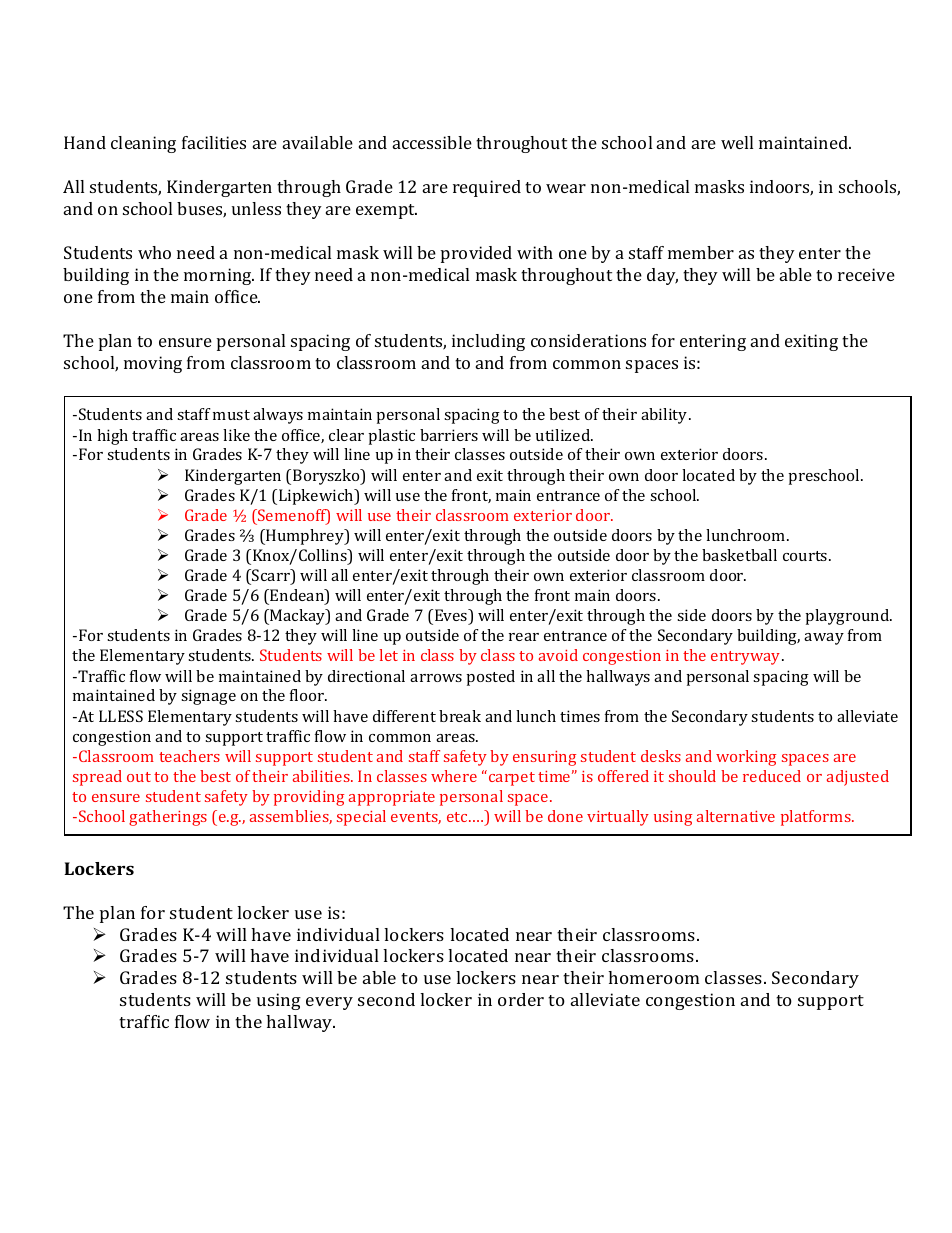 This screenshot has width=952, height=1233. What do you see at coordinates (208, 697) in the screenshot?
I see `signage` at bounding box center [208, 697].
